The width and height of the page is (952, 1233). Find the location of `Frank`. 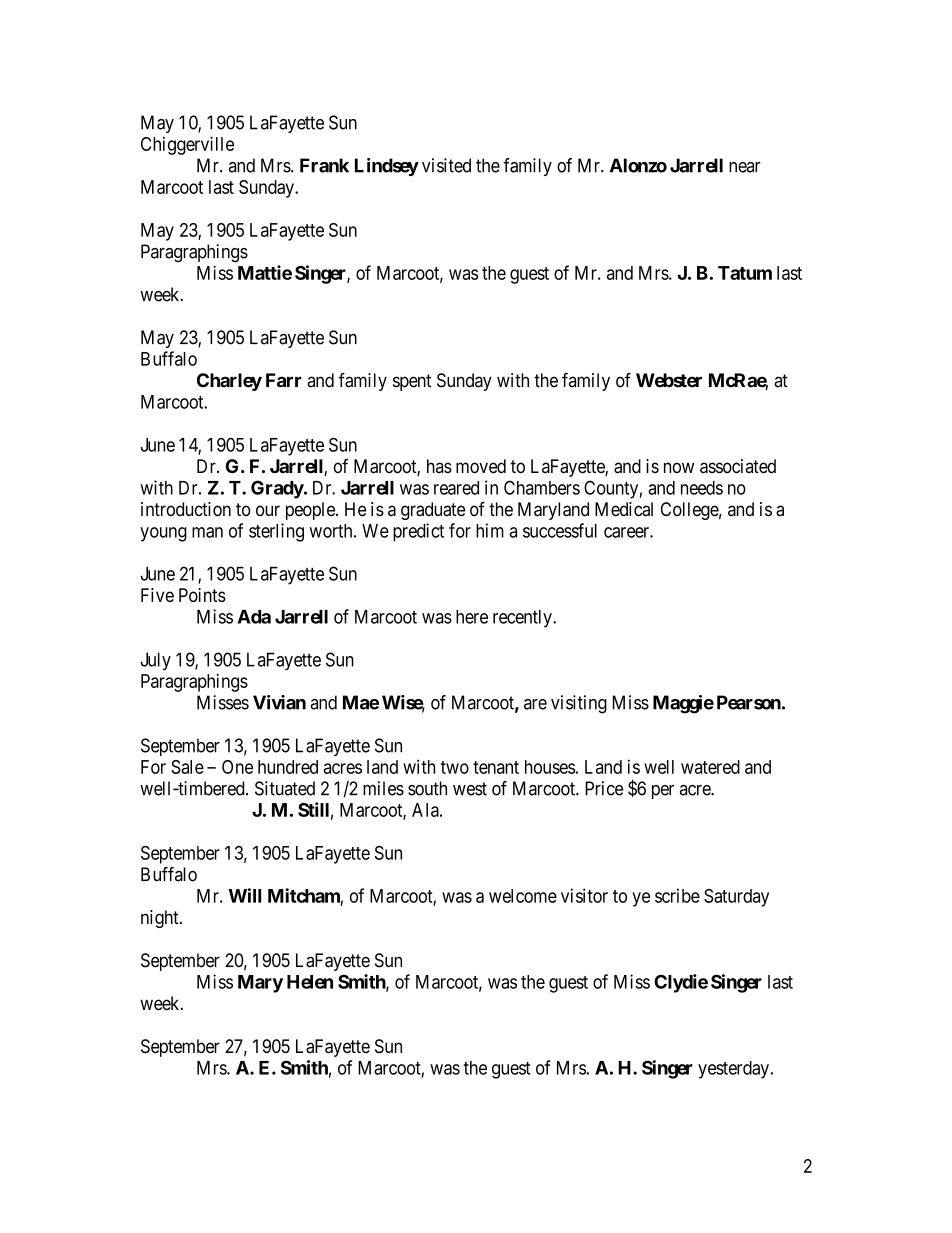

Frank is located at coordinates (324, 165).
